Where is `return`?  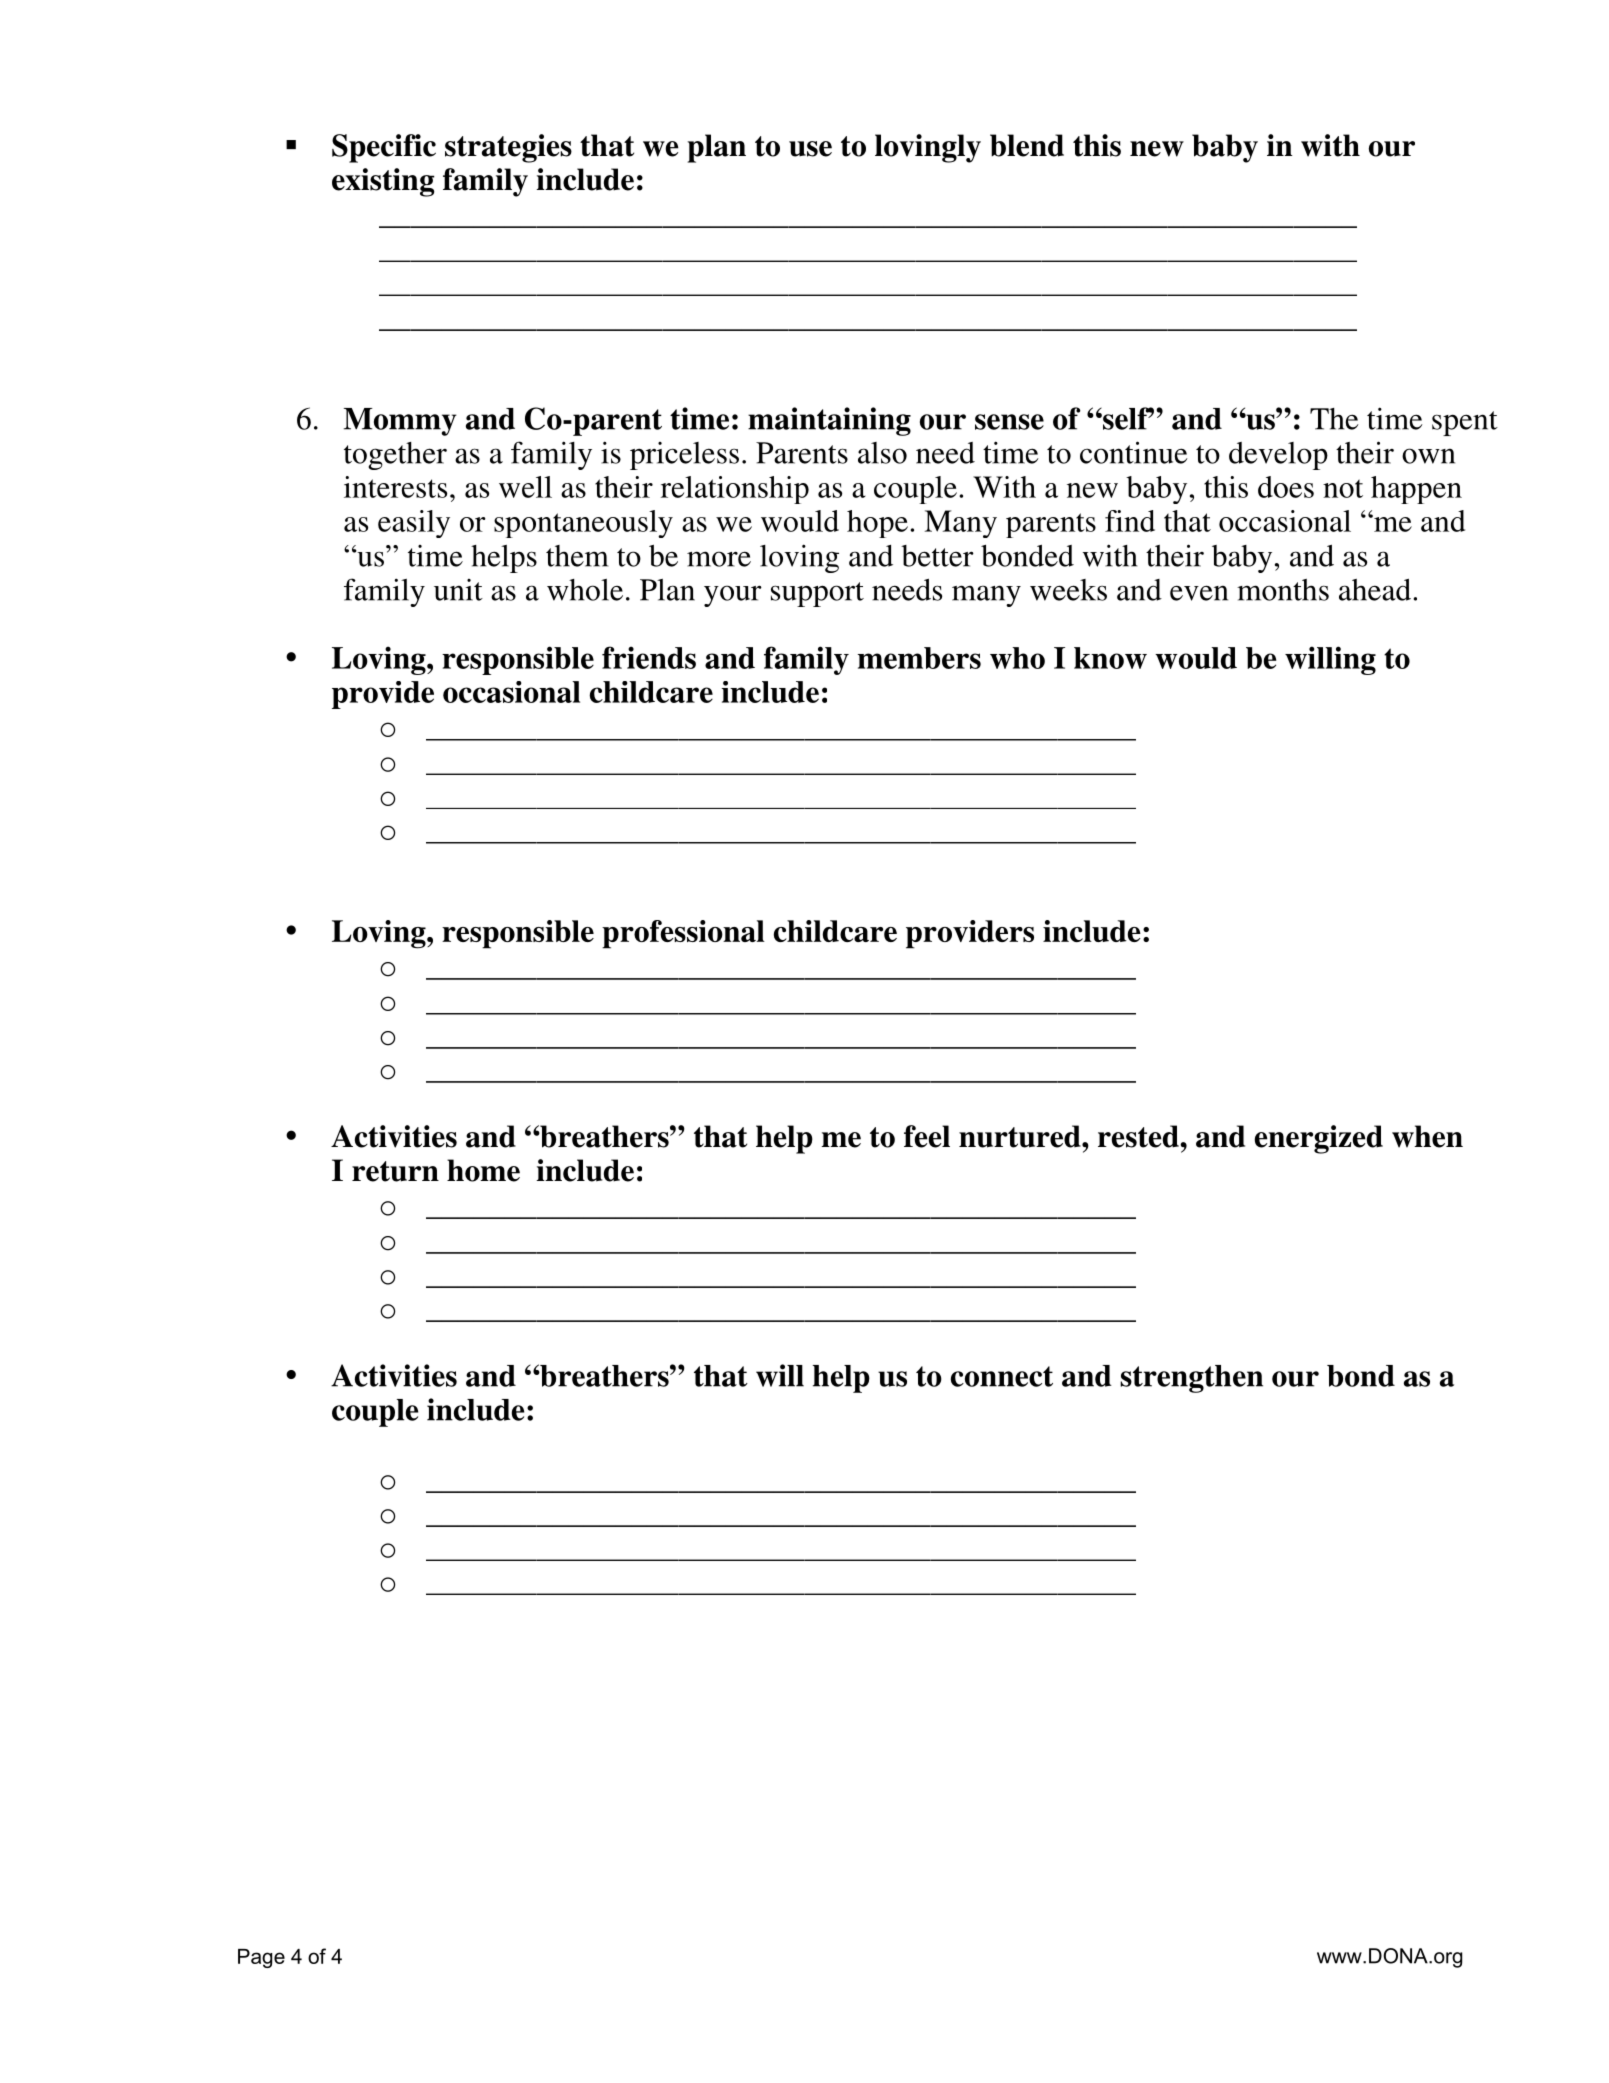 return is located at coordinates (395, 1171).
